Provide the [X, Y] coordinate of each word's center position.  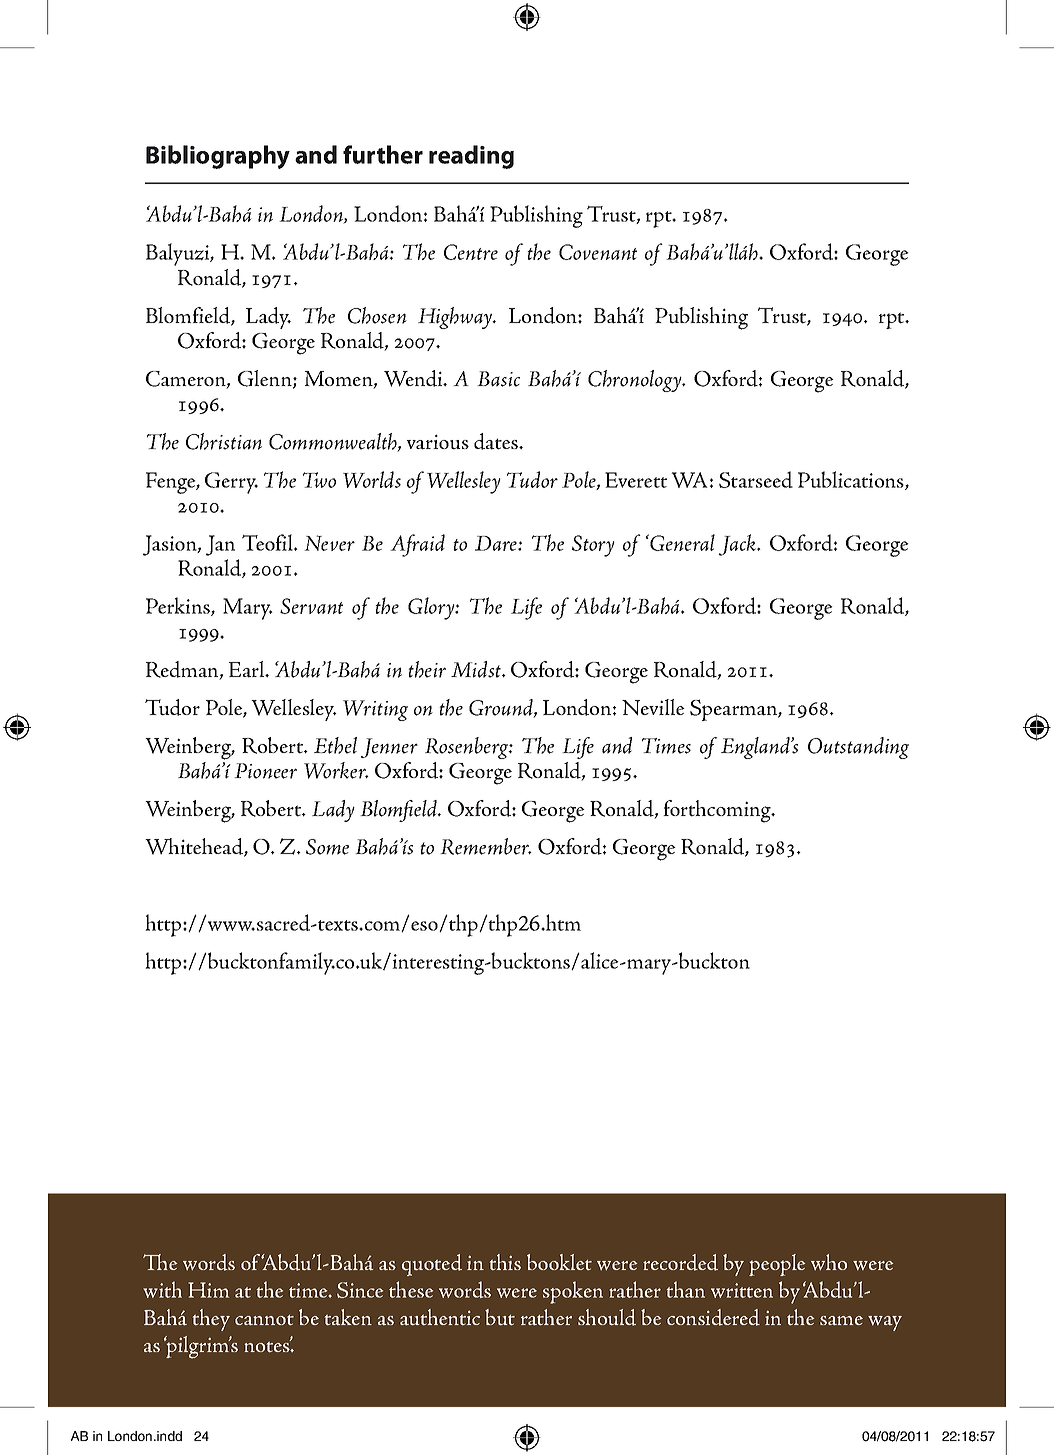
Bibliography [218, 157]
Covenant [598, 252]
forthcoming [718, 811]
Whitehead [195, 847]
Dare [497, 543]
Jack [739, 545]
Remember [486, 846]
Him [208, 1290]
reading [471, 157]
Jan [220, 545]
